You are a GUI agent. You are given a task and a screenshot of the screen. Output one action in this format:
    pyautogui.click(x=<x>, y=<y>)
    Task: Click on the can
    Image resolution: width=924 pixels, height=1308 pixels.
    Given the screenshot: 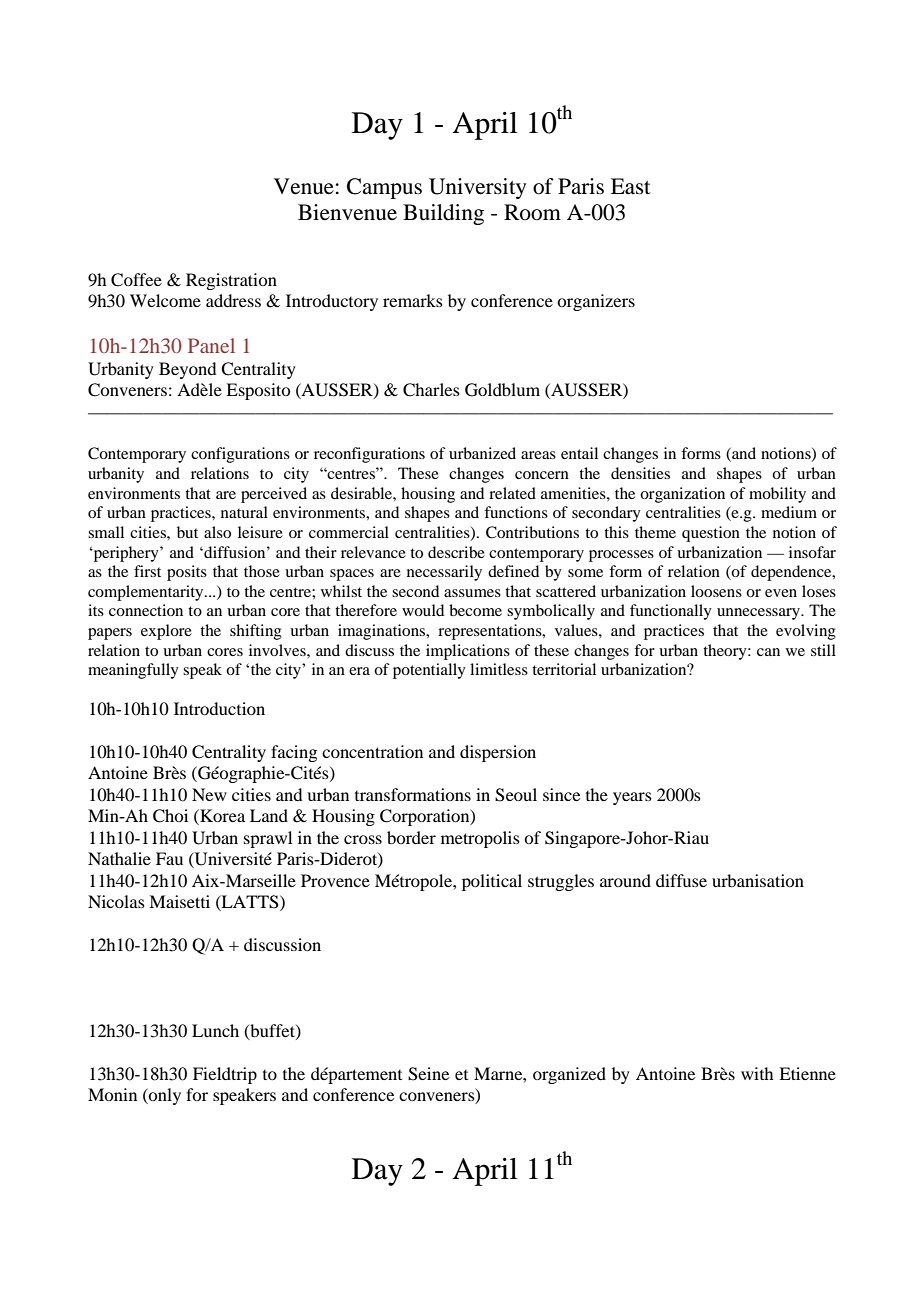 What is the action you would take?
    pyautogui.click(x=768, y=652)
